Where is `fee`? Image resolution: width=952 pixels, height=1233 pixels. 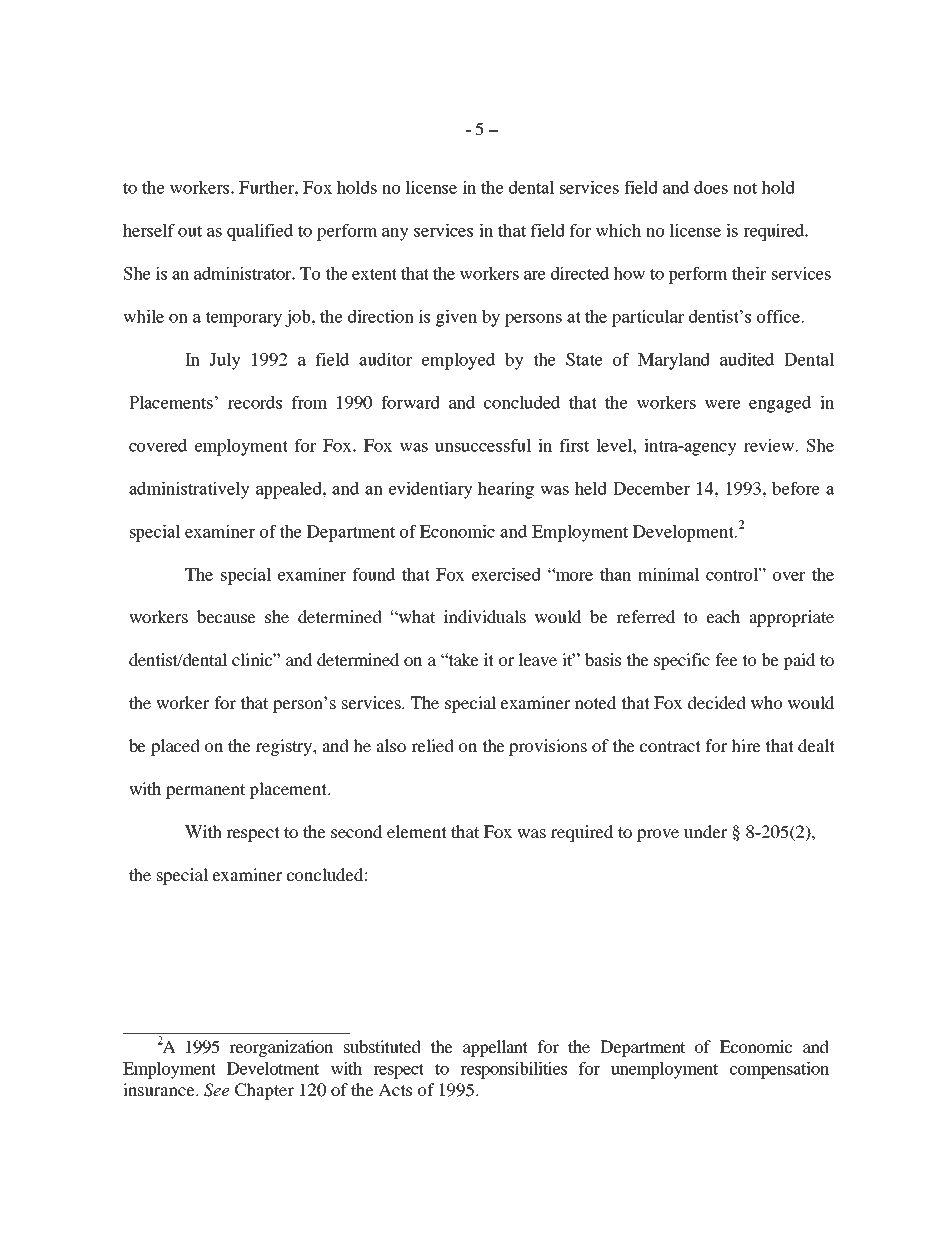
fee is located at coordinates (726, 659).
